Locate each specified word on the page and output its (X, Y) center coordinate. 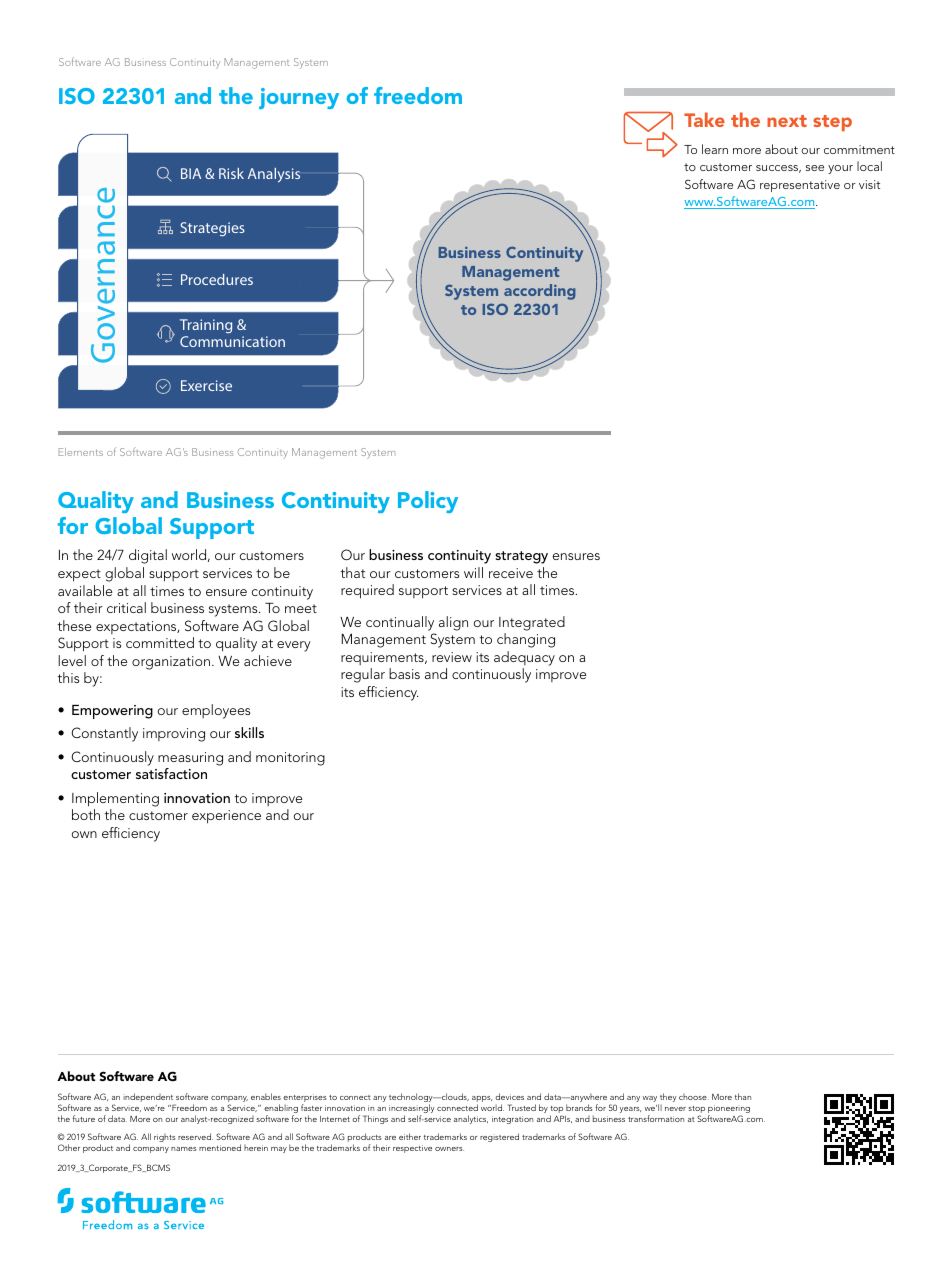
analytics (471, 1119)
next (787, 121)
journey (299, 98)
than (743, 1096)
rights (164, 1138)
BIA (191, 173)
